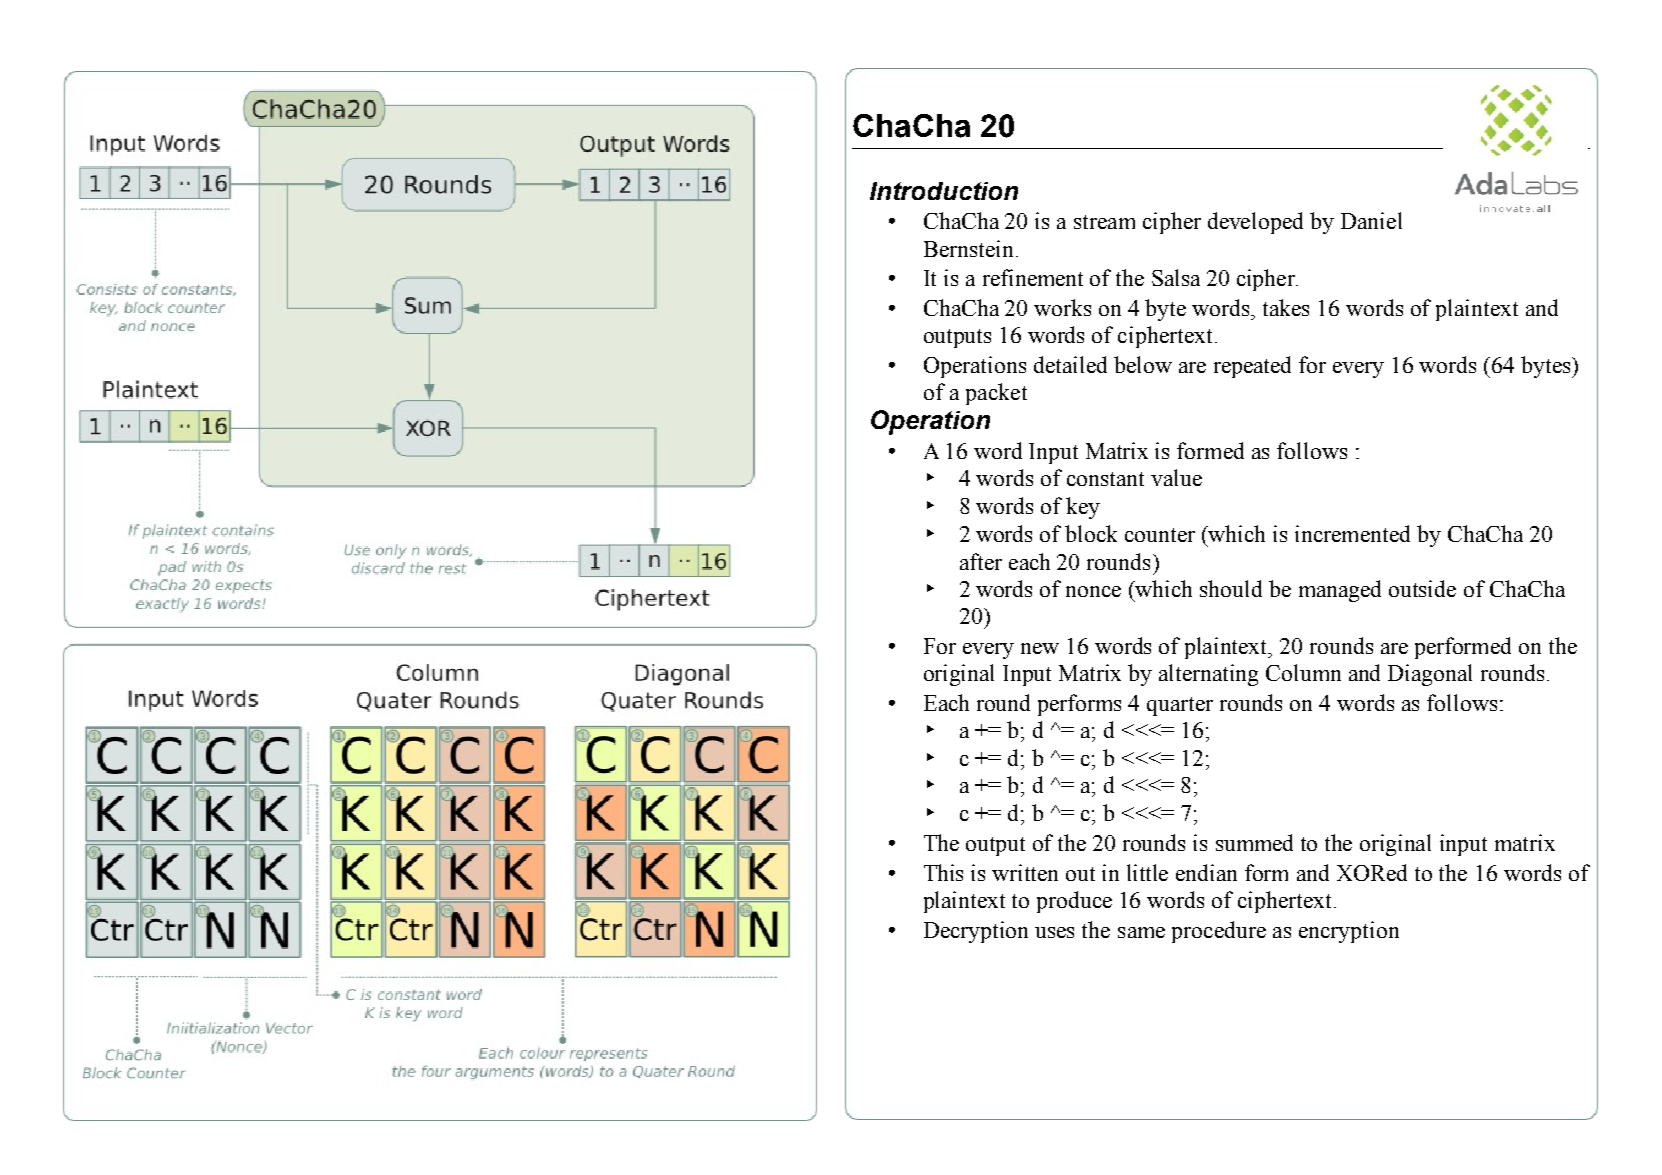 This screenshot has width=1662, height=1175. I want to click on procedure, so click(1219, 932).
